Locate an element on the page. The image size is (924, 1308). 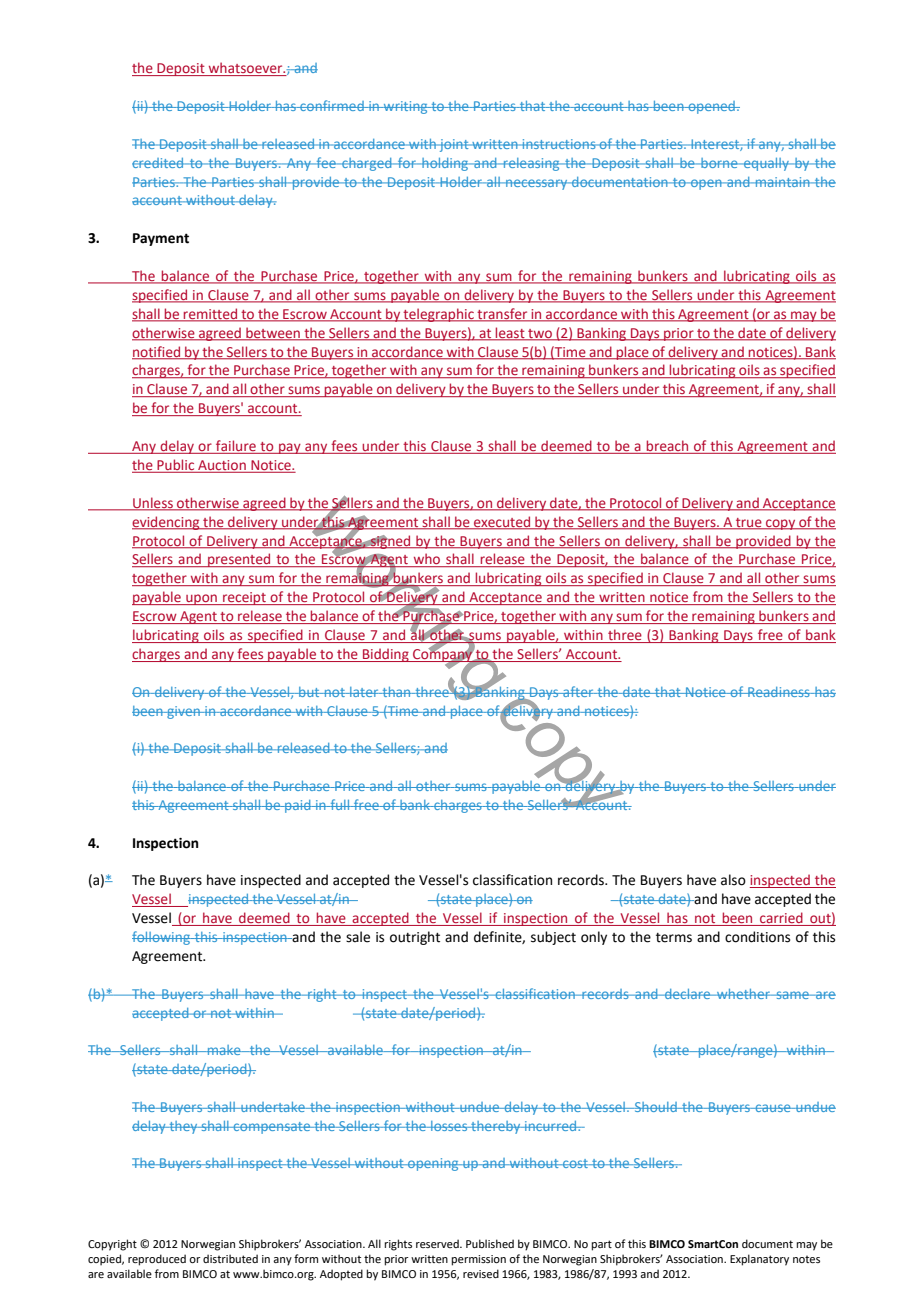
breach is located at coordinates (668, 447).
